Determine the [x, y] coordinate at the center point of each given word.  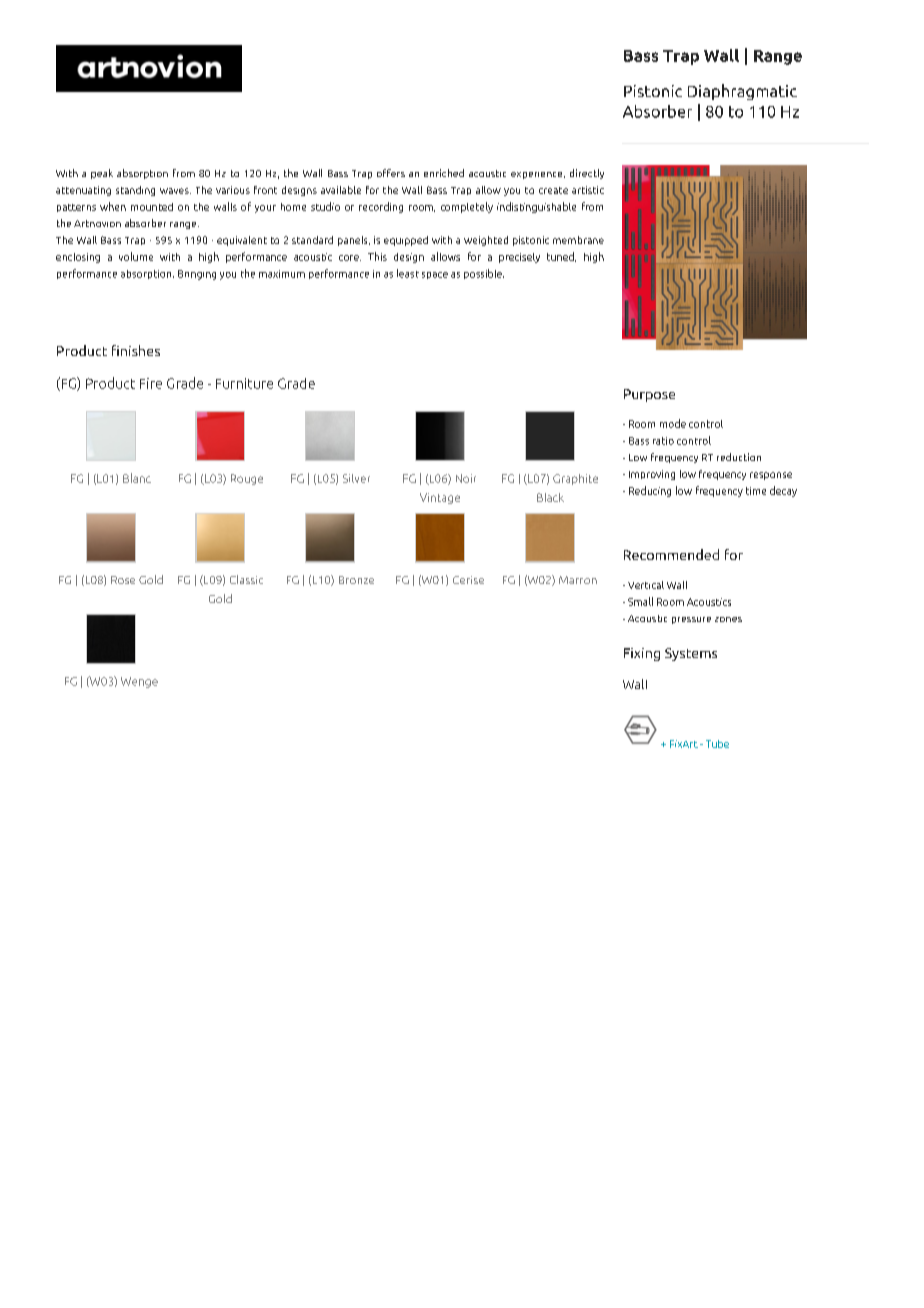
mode [673, 423]
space [435, 275]
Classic [246, 579]
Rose [123, 580]
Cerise [468, 580]
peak [102, 174]
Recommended [671, 554]
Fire [151, 383]
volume [136, 256]
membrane [578, 240]
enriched [444, 173]
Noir [466, 478]
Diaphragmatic [742, 92]
